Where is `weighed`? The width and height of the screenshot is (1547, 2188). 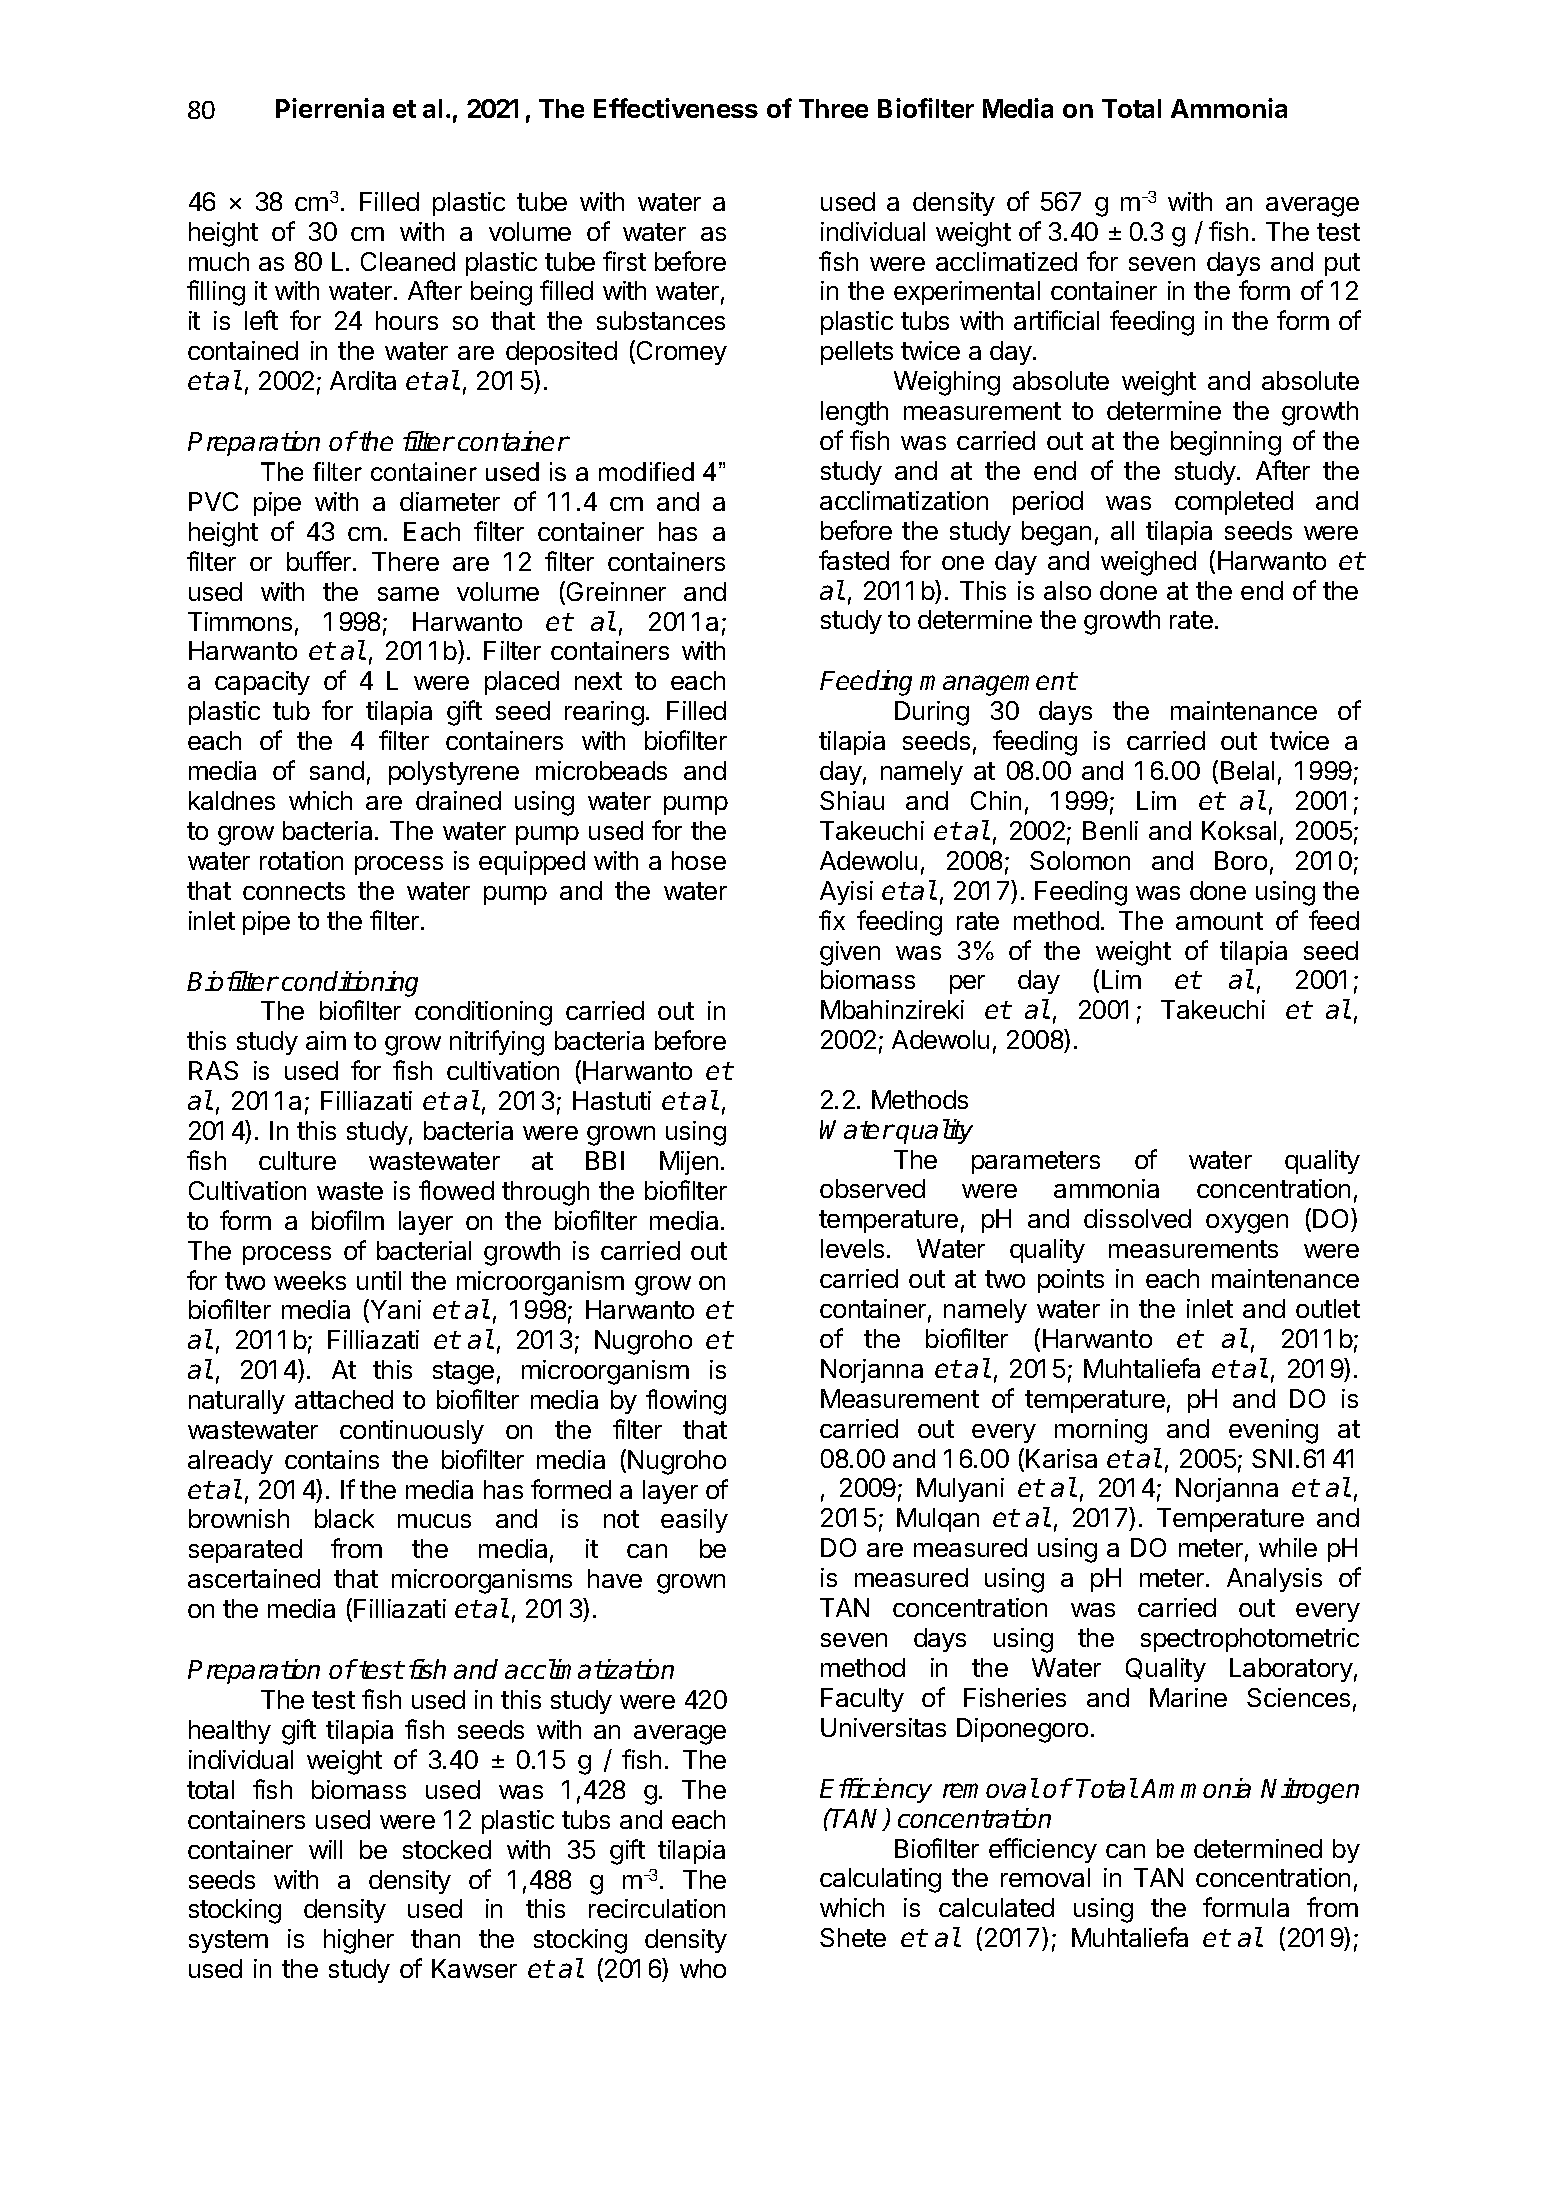 weighed is located at coordinates (1148, 563).
